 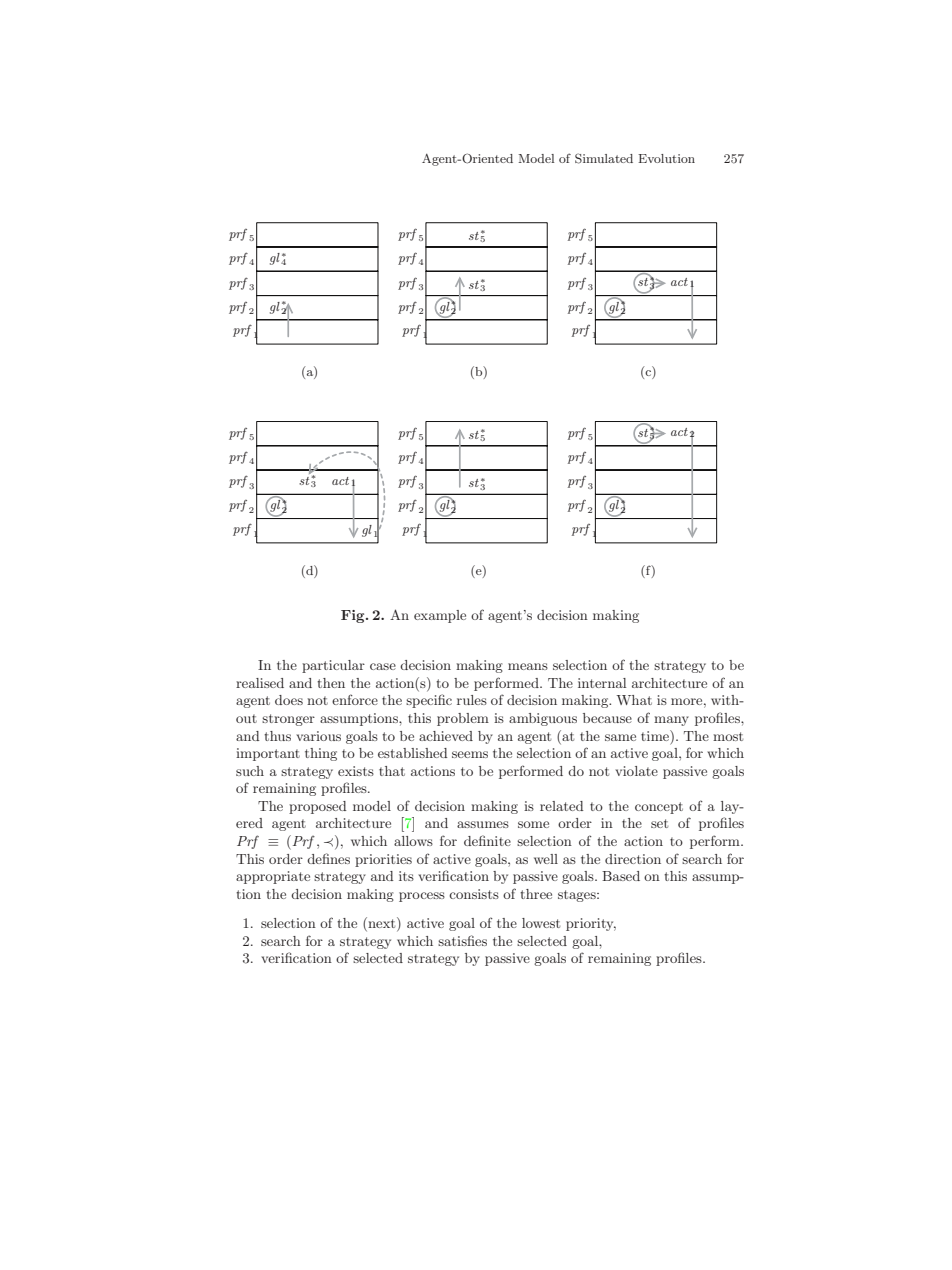 What do you see at coordinates (474, 894) in the screenshot?
I see `consists` at bounding box center [474, 894].
